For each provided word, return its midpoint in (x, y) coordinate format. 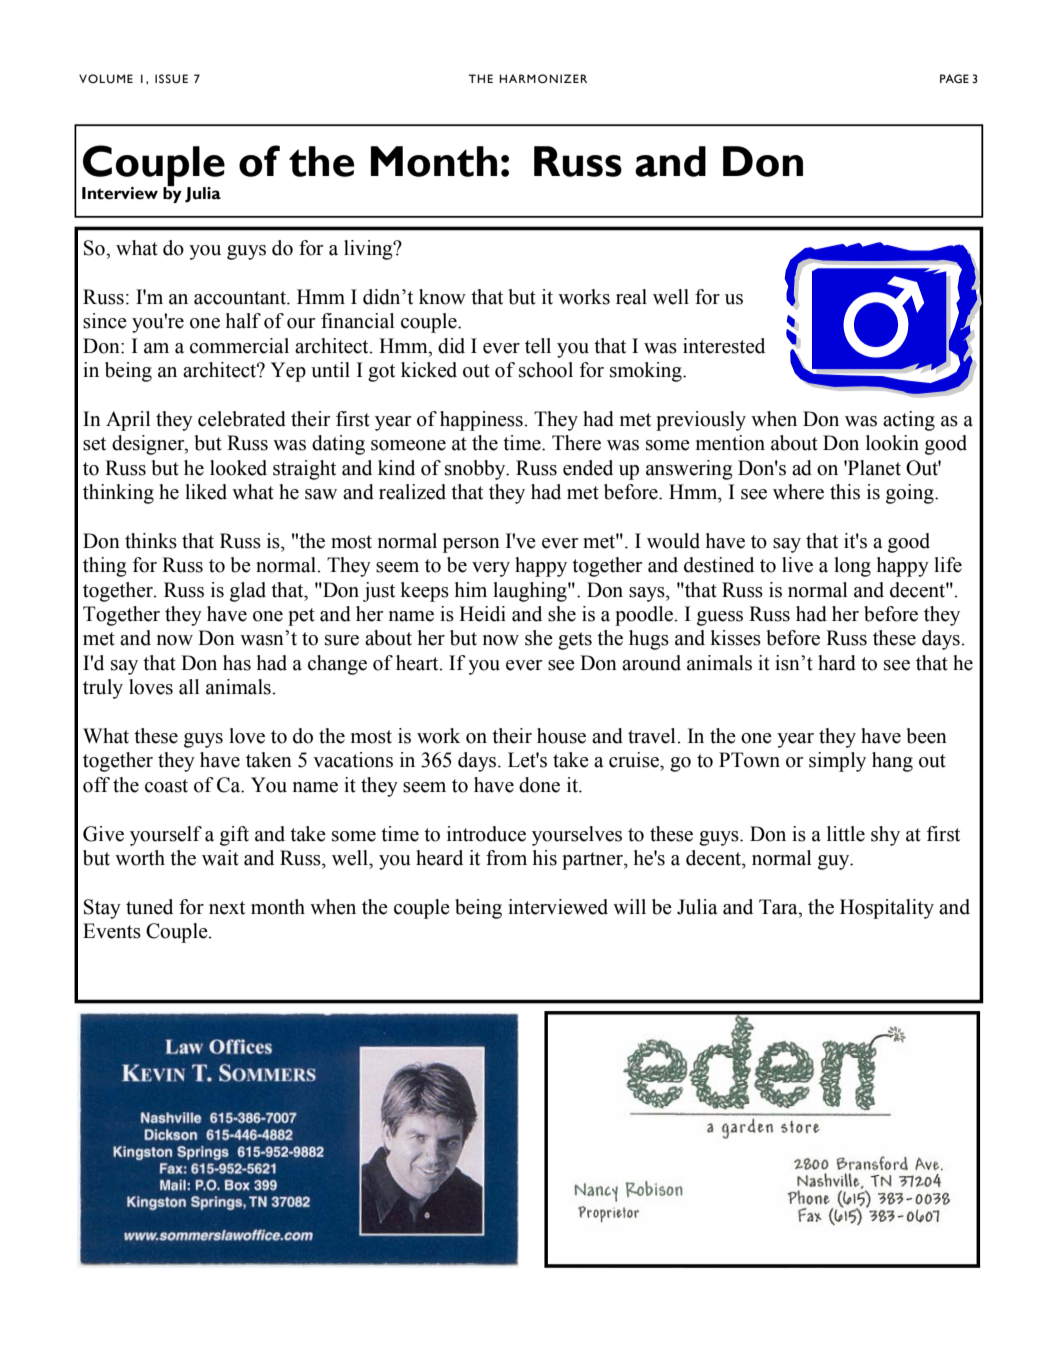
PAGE (954, 78)
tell (538, 346)
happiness (482, 421)
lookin (892, 443)
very (491, 569)
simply (837, 762)
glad (248, 592)
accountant (241, 298)
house (561, 736)
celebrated (242, 419)
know (442, 297)
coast (166, 786)
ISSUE (171, 78)
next (227, 908)
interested (724, 346)
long (852, 567)
